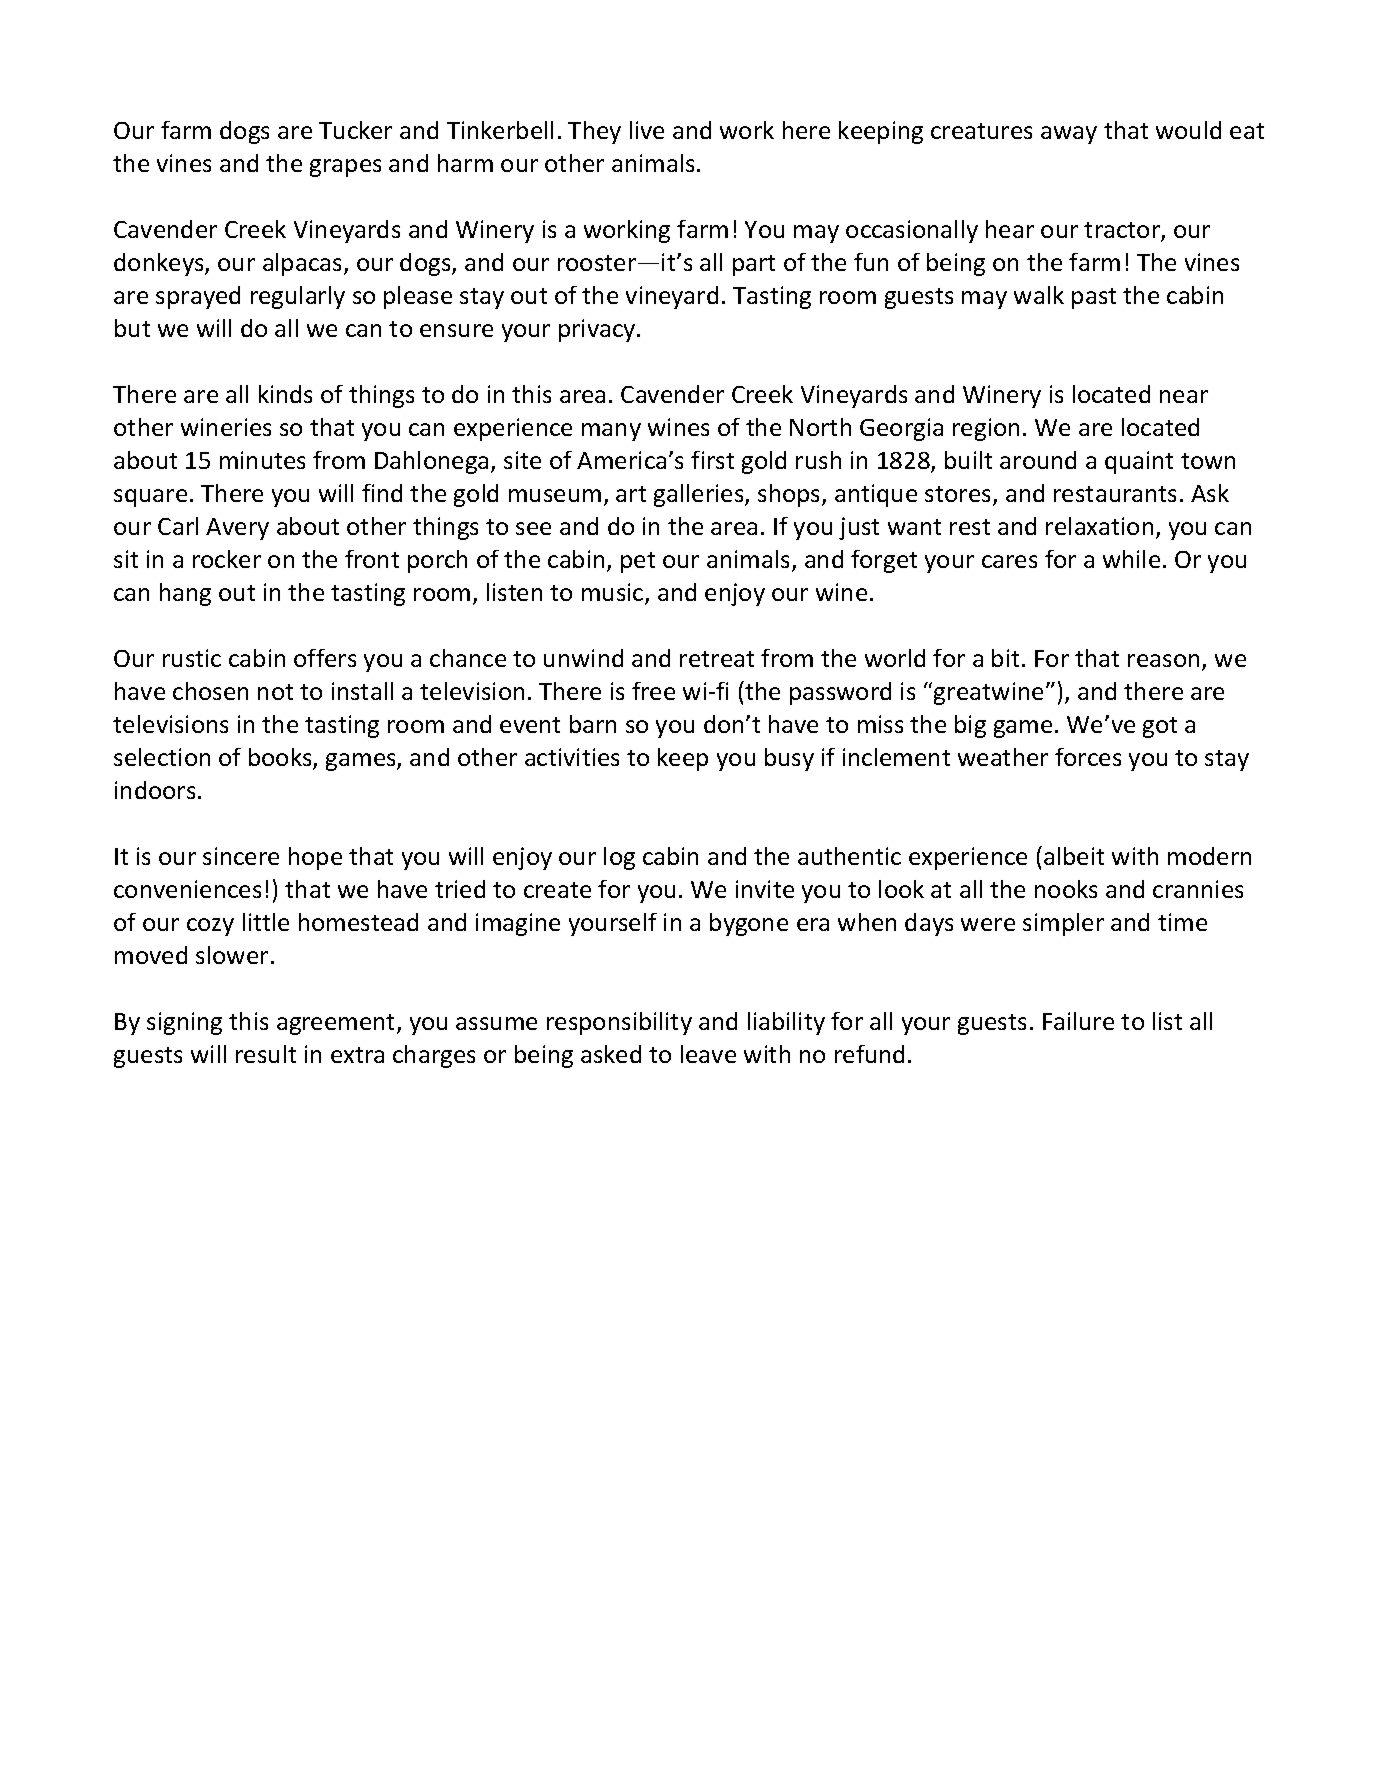  I want to click on minutes, so click(262, 460).
